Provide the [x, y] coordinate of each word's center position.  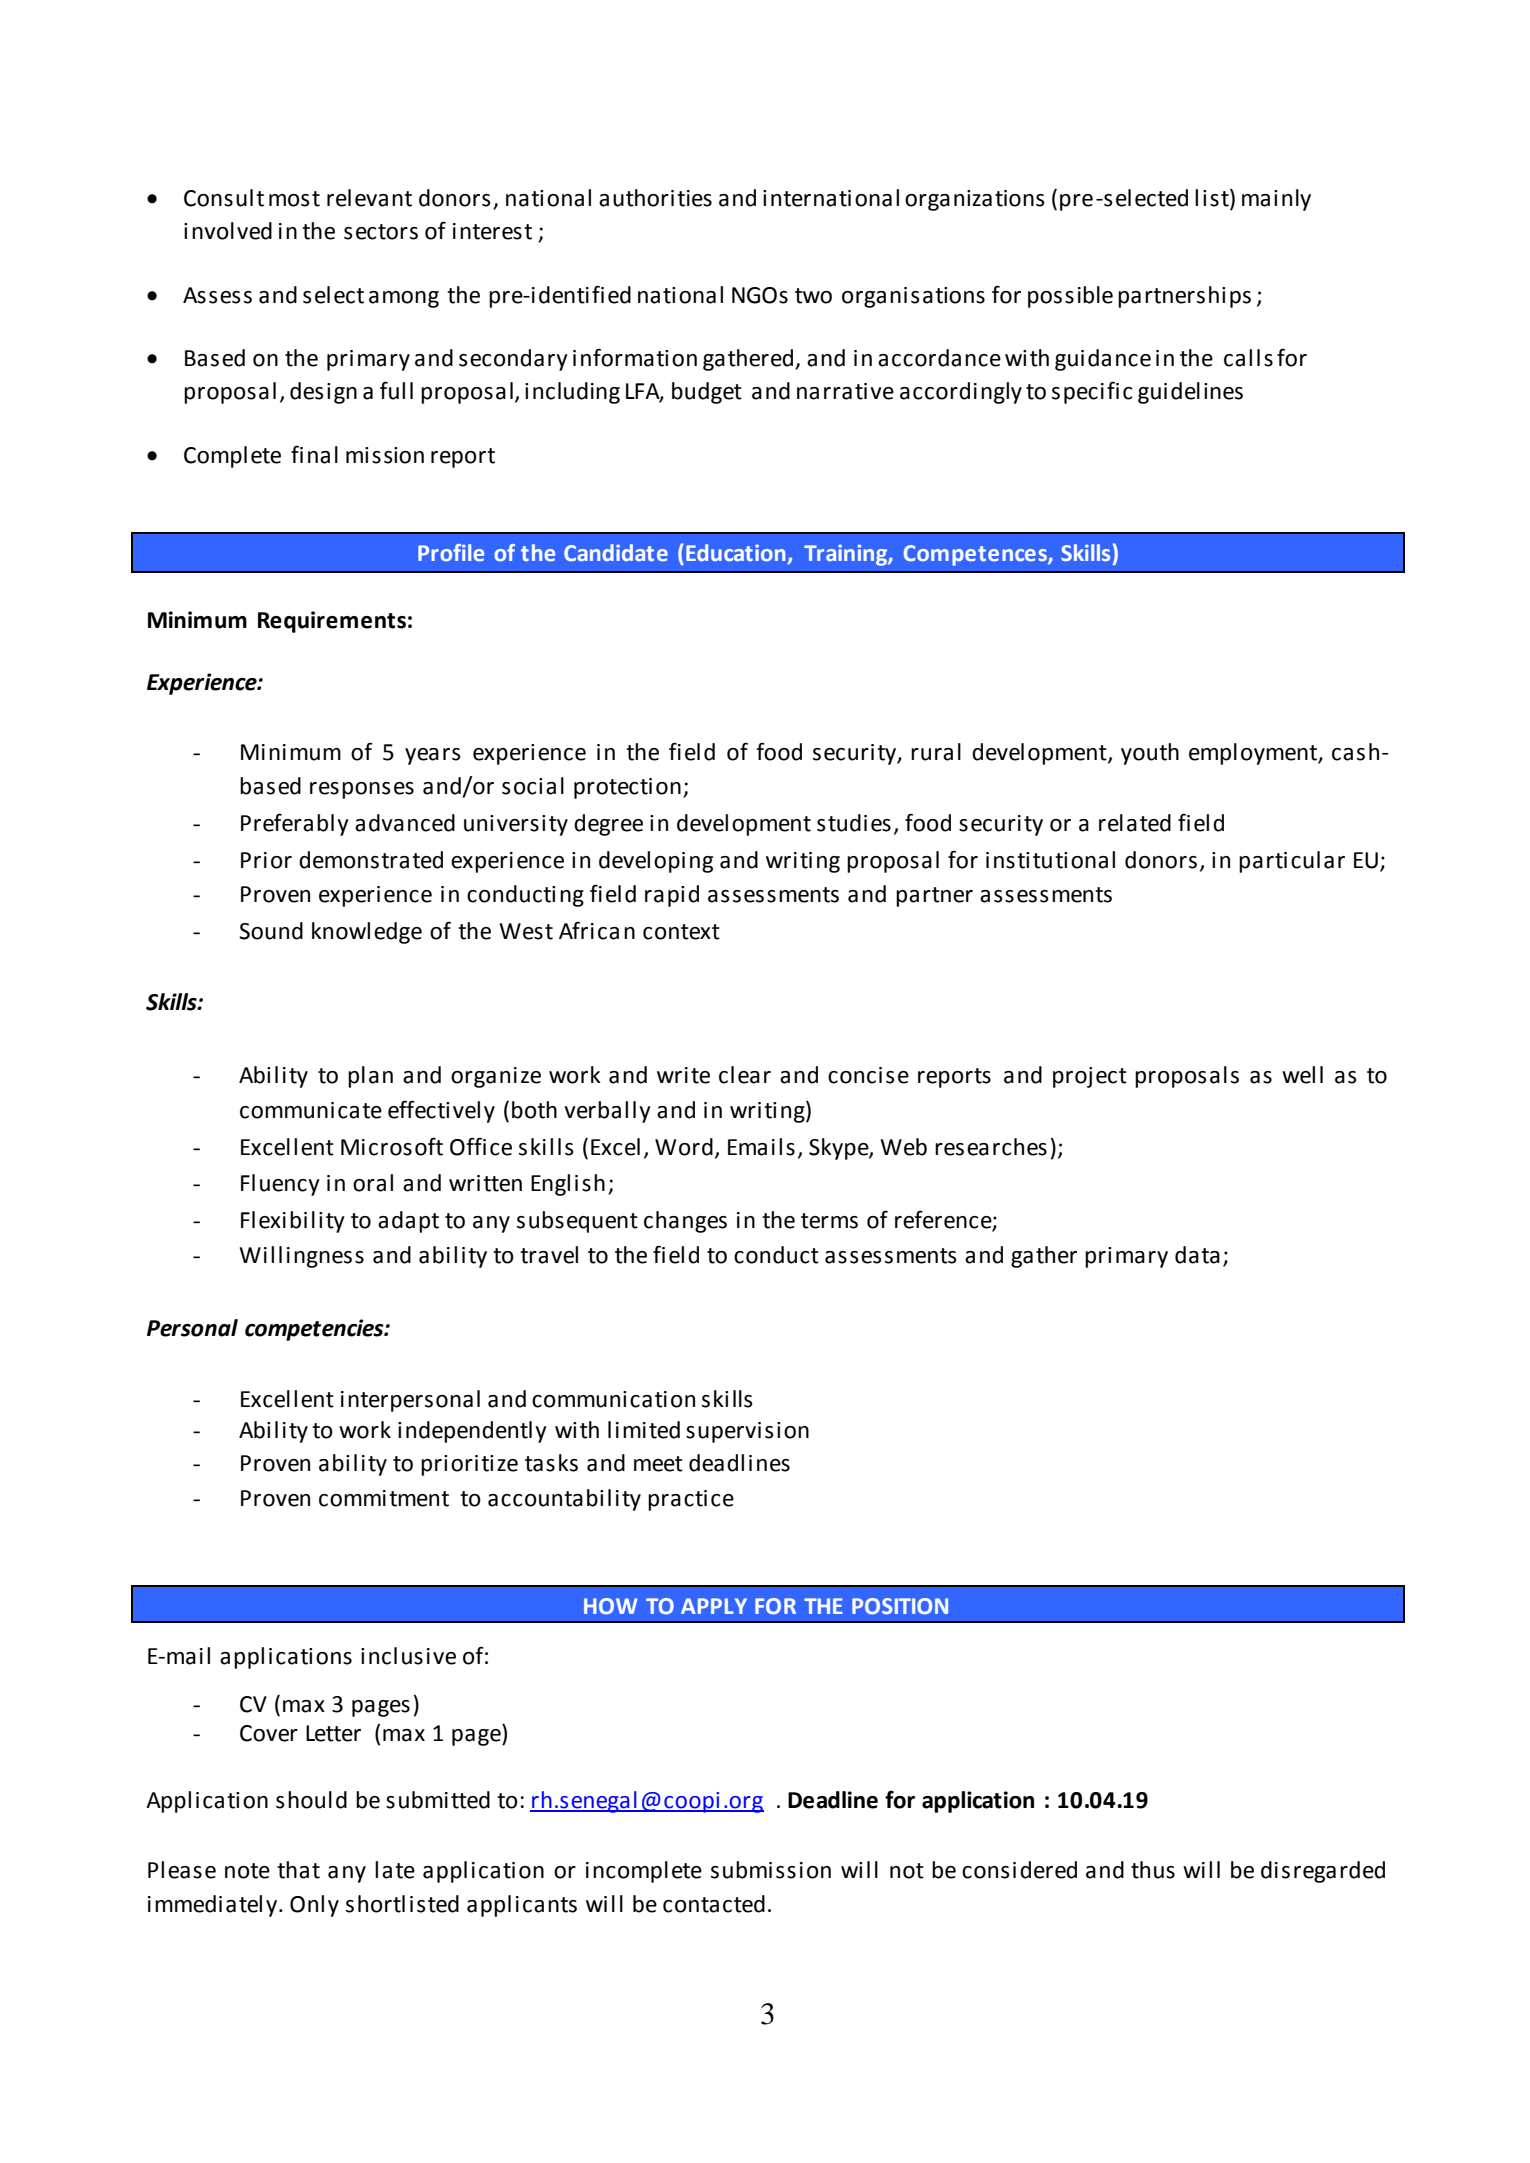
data [1197, 1255]
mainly [1276, 200]
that [298, 1870]
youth [1150, 754]
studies [854, 823]
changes [685, 1222]
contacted [714, 1904]
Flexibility [293, 1222]
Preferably [295, 824]
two [813, 296]
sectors [381, 232]
